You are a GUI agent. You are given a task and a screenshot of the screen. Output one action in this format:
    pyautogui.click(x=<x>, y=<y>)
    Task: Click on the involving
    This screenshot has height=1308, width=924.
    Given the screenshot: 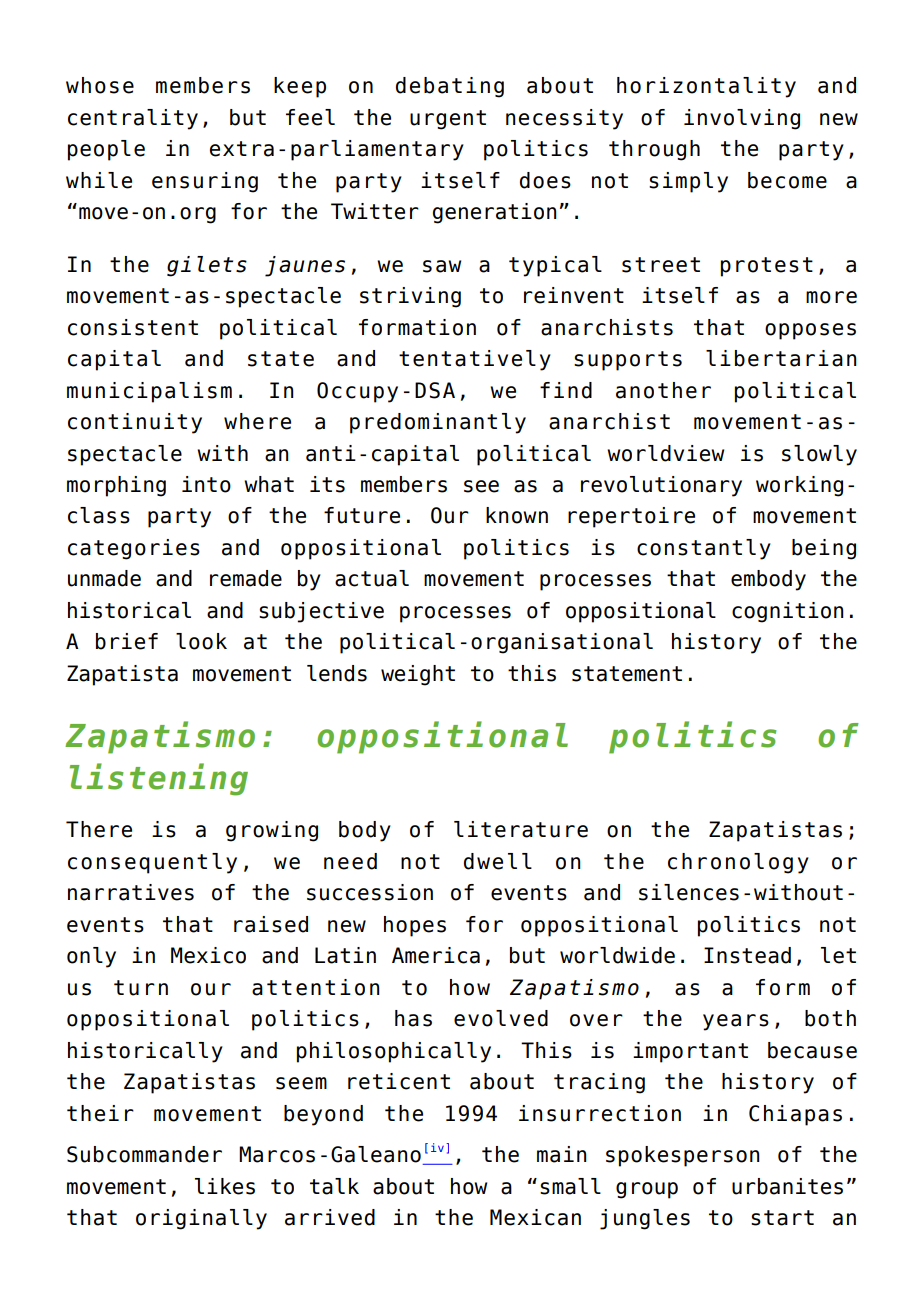 What is the action you would take?
    pyautogui.click(x=742, y=119)
